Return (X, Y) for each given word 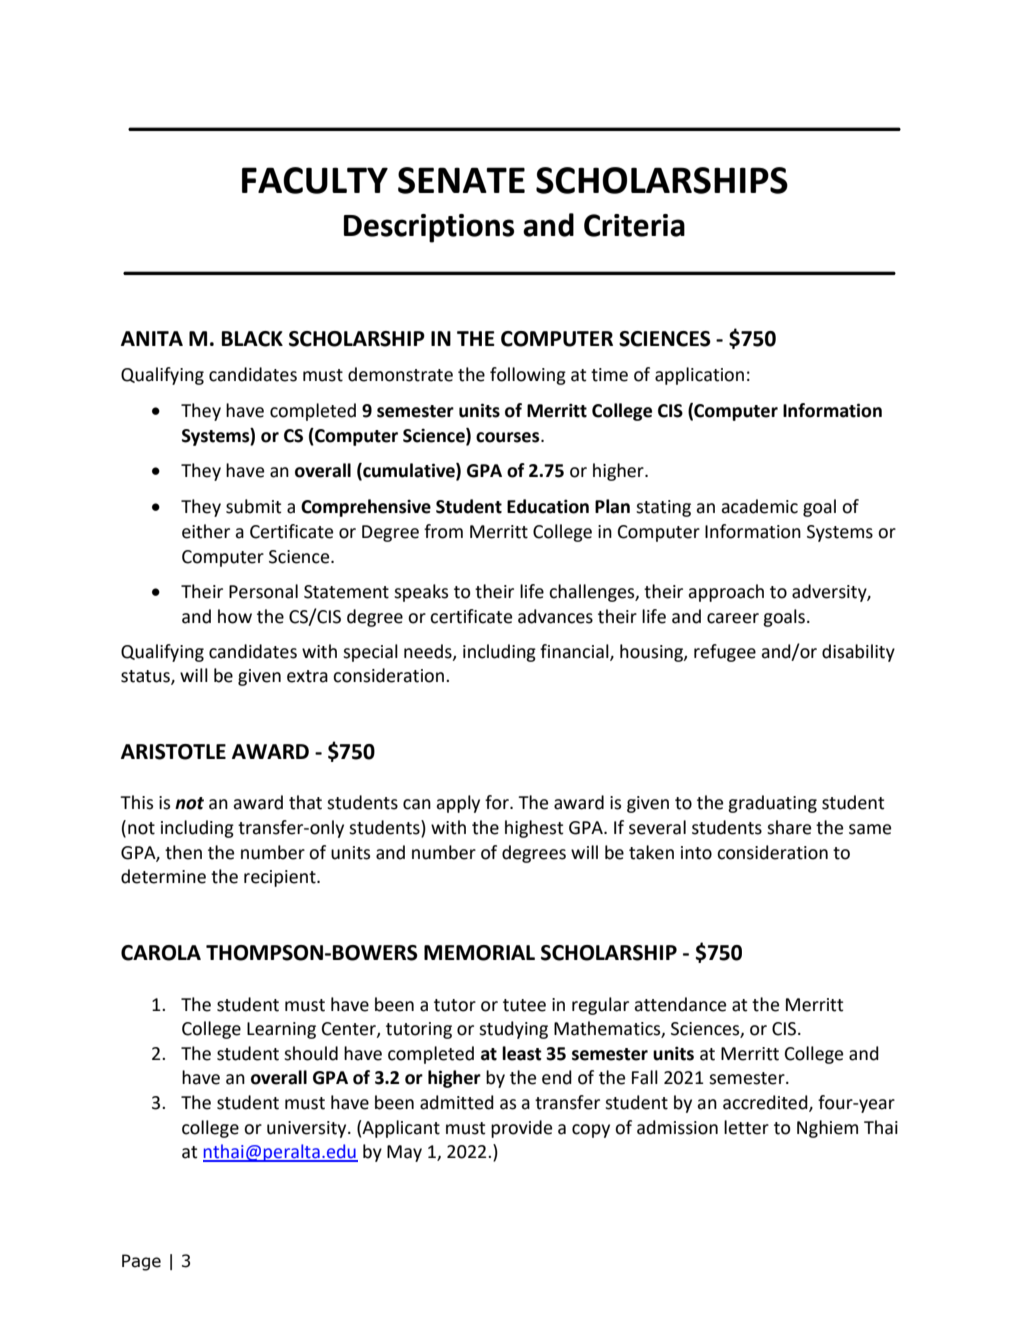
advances (555, 616)
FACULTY (315, 180)
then (183, 852)
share (789, 827)
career (733, 618)
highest (534, 829)
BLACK (252, 339)
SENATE (461, 180)
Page (141, 1262)
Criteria (634, 225)
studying (513, 1030)
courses (509, 437)
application (699, 376)
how (235, 616)
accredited (766, 1103)
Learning (281, 1030)
